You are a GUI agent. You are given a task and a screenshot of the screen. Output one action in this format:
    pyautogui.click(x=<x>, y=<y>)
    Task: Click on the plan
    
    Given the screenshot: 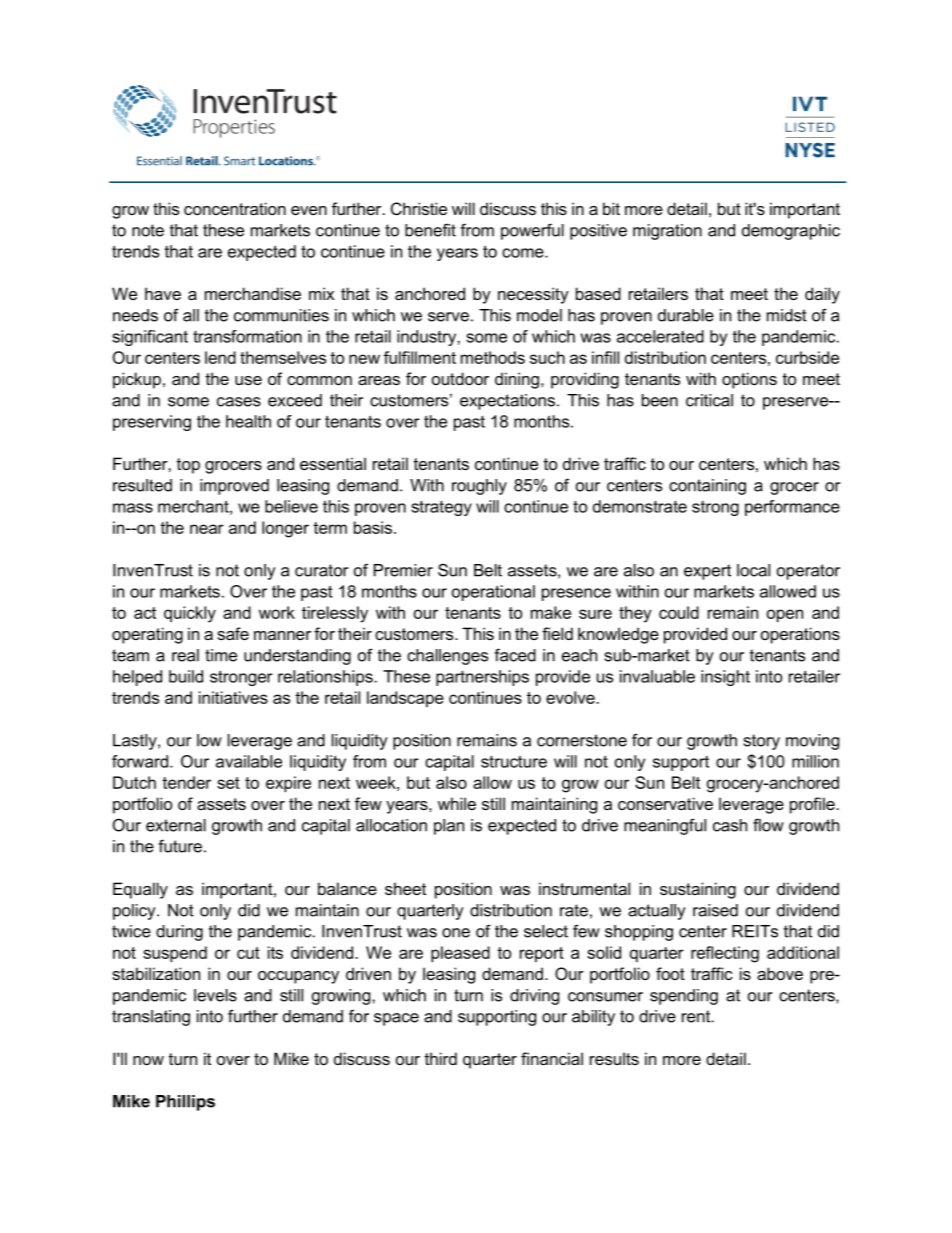 What is the action you would take?
    pyautogui.click(x=449, y=827)
